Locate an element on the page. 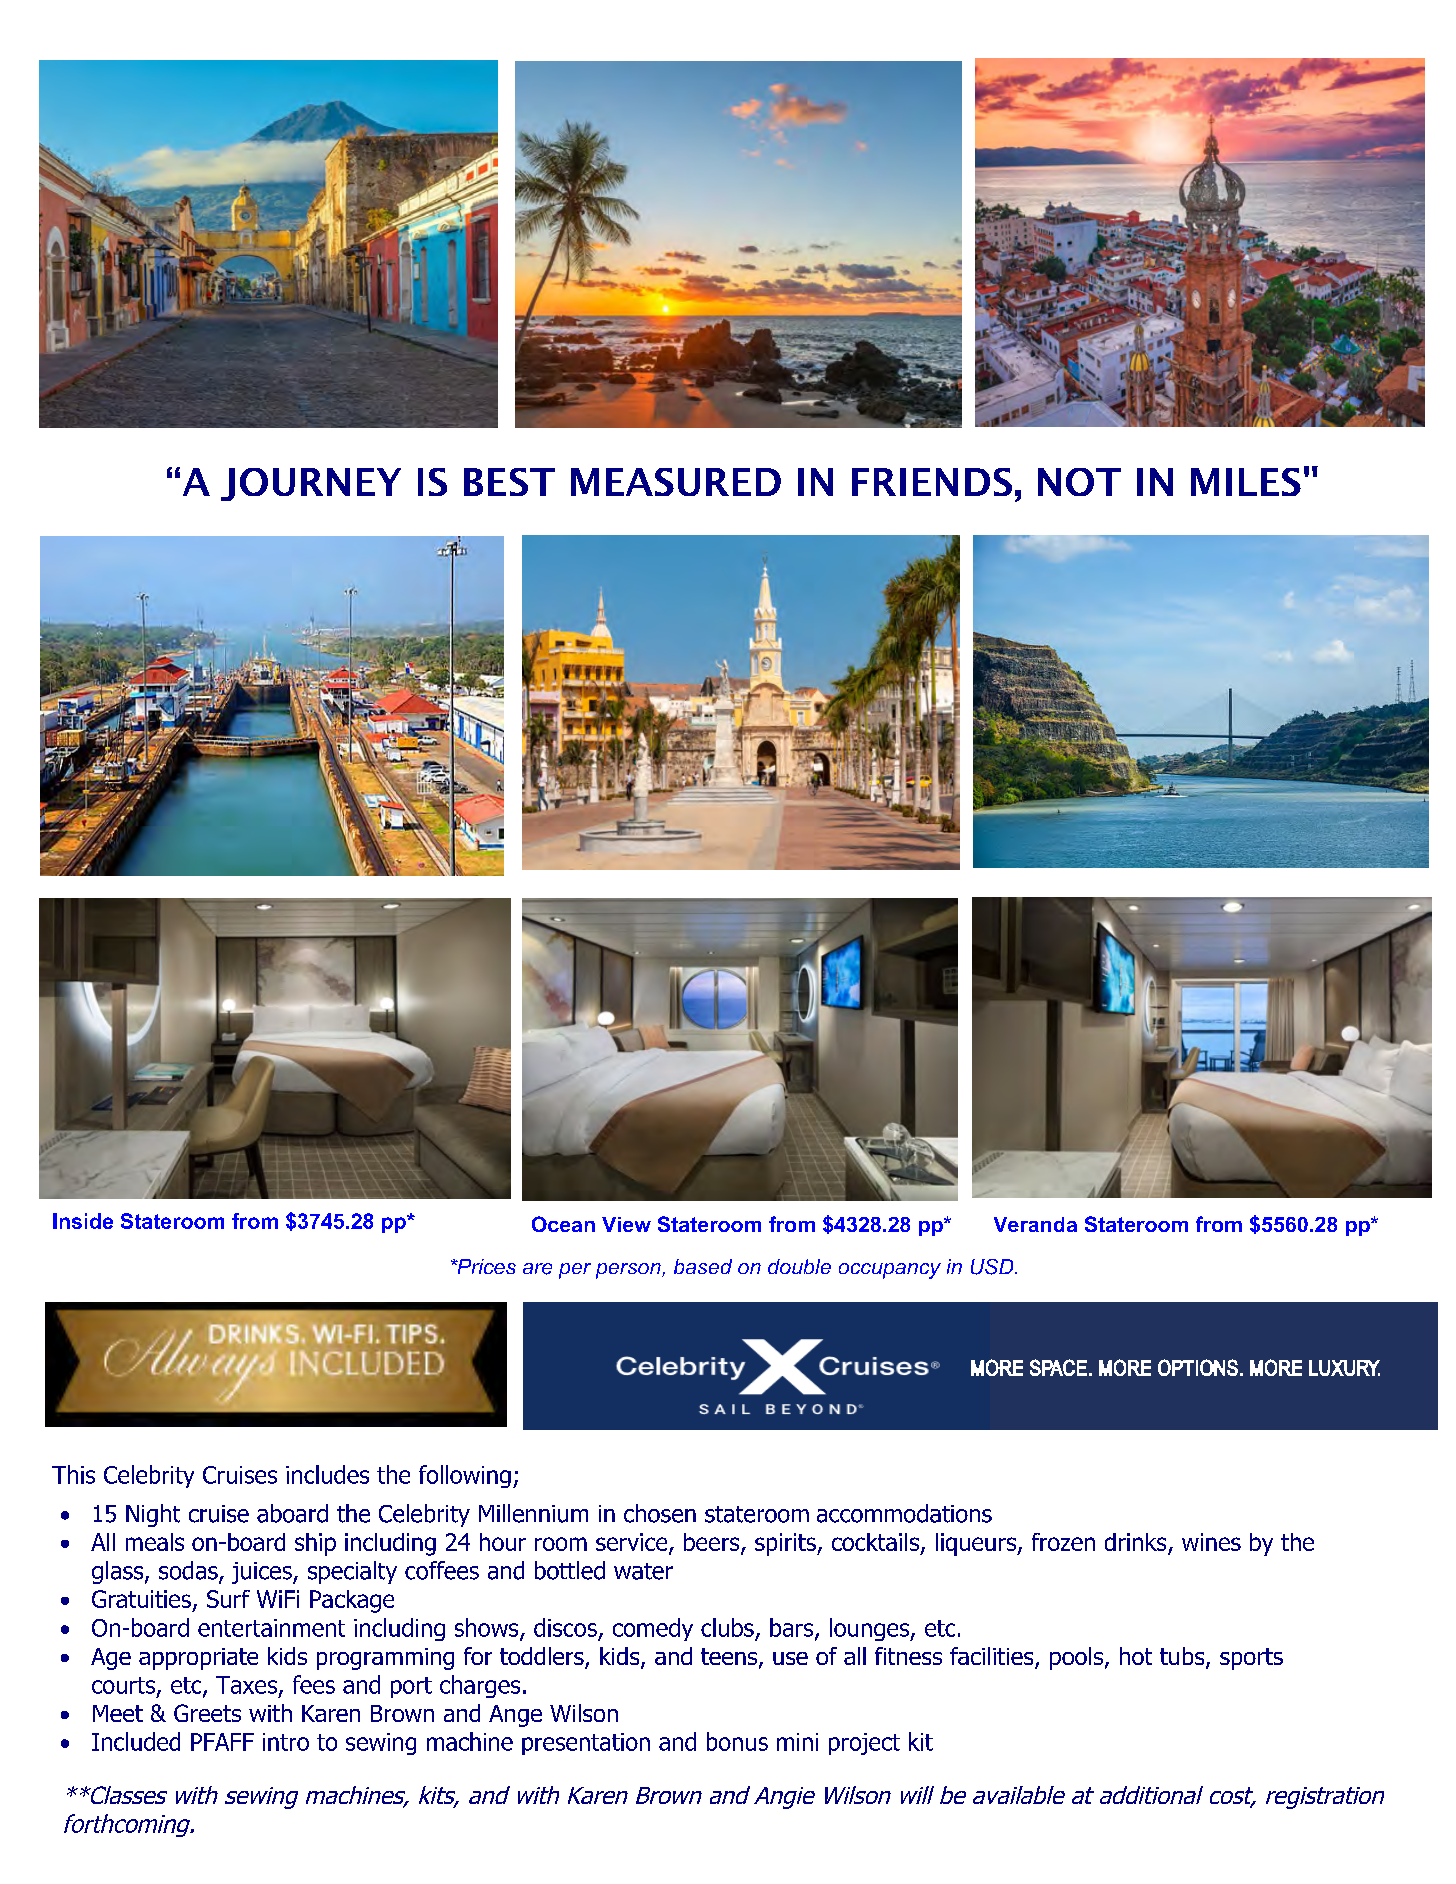 The width and height of the image is (1456, 1884). tubs is located at coordinates (1183, 1657).
